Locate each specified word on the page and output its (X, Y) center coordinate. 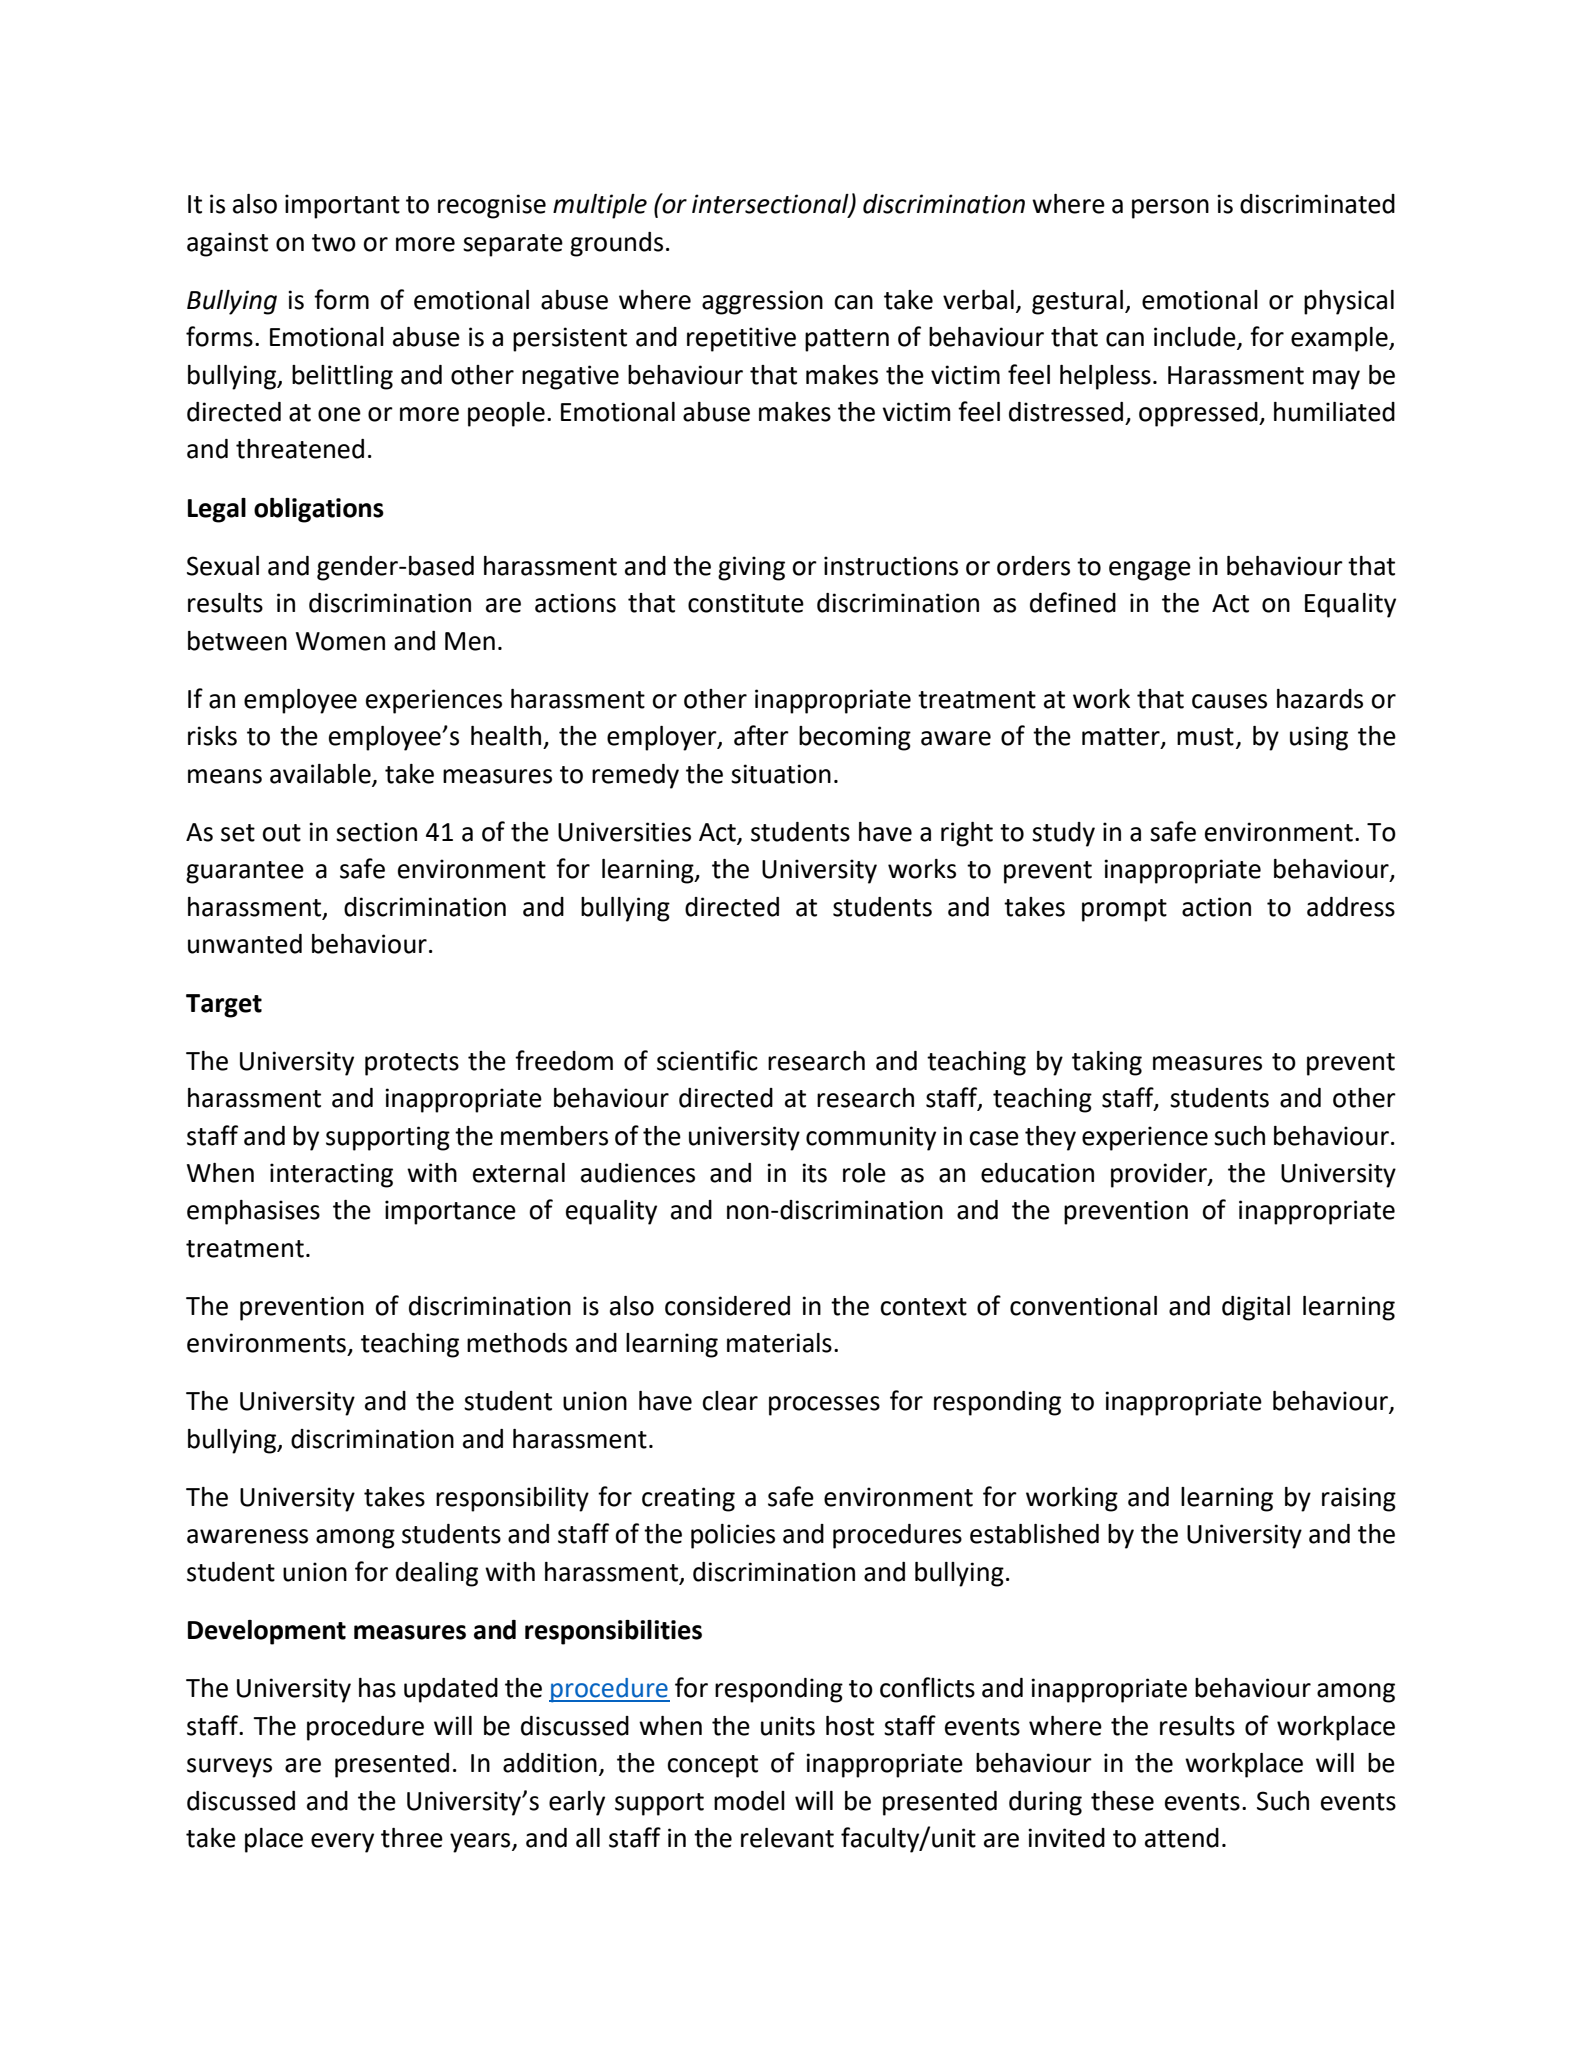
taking (1107, 1063)
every (342, 1843)
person (1170, 209)
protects (412, 1064)
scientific (707, 1060)
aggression (762, 302)
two (334, 243)
